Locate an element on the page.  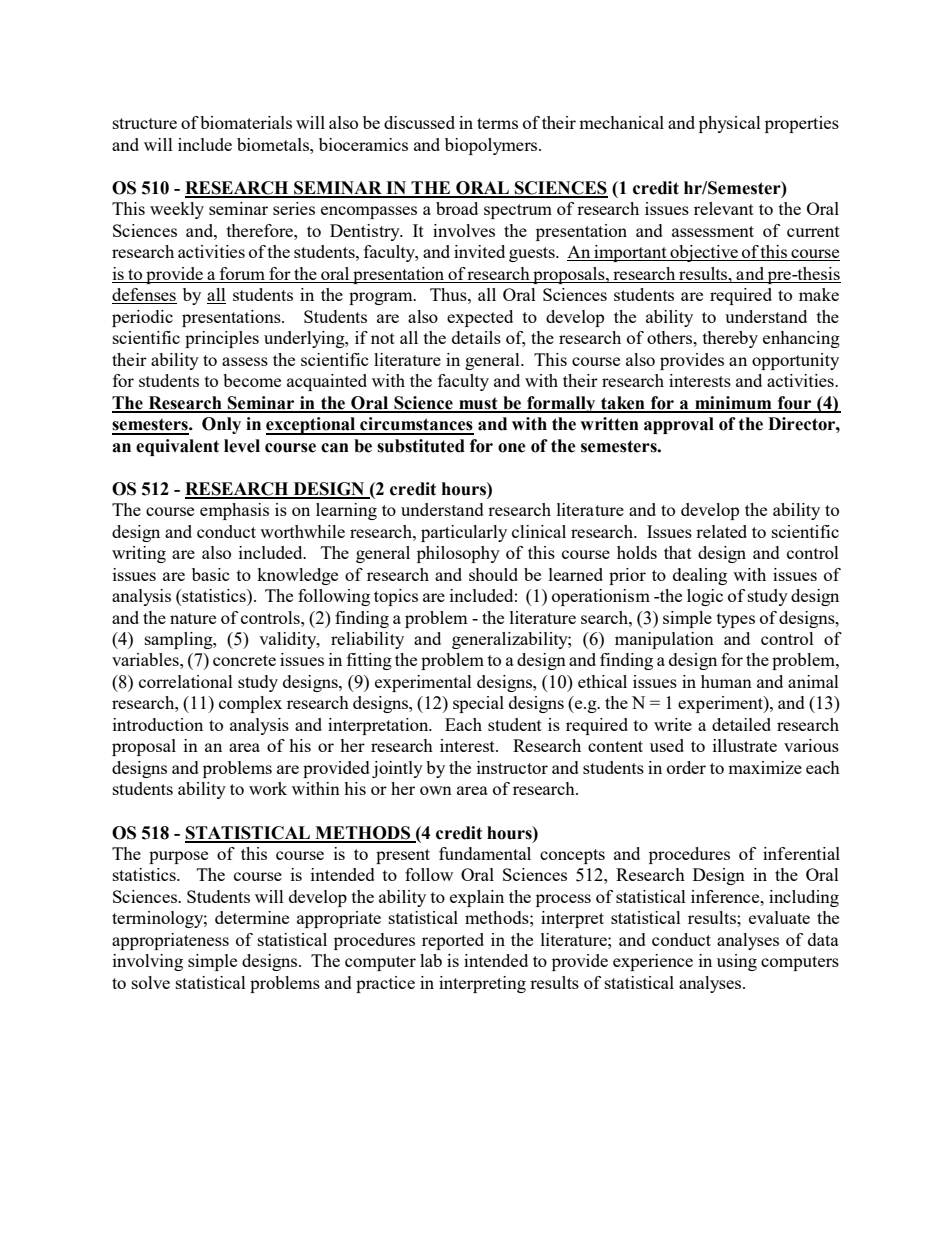
philosophy is located at coordinates (458, 554).
